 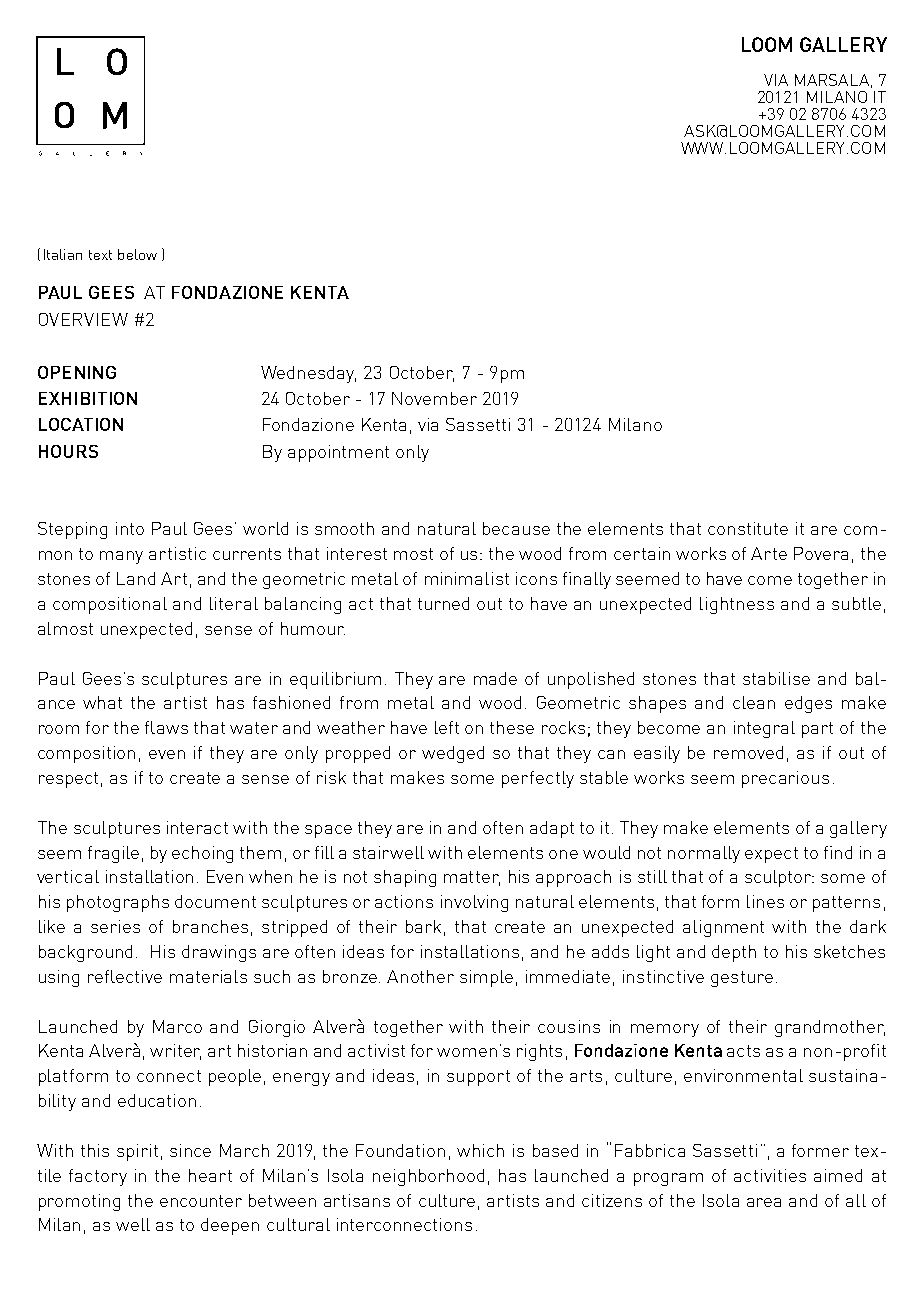 I want to click on below, so click(x=137, y=254).
